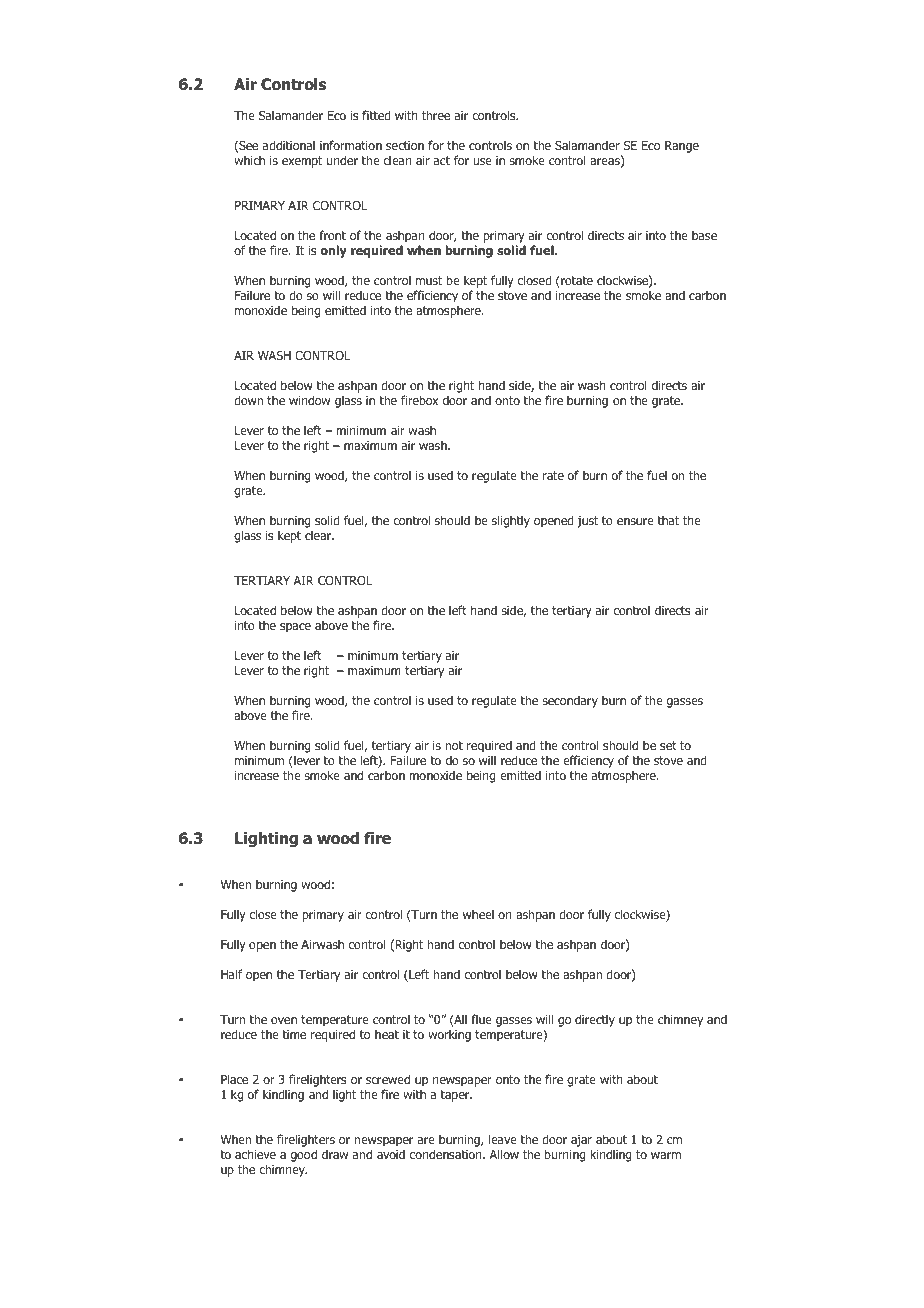 This page has width=924, height=1308. Describe the element at coordinates (682, 147) in the page. I see `Range` at that location.
